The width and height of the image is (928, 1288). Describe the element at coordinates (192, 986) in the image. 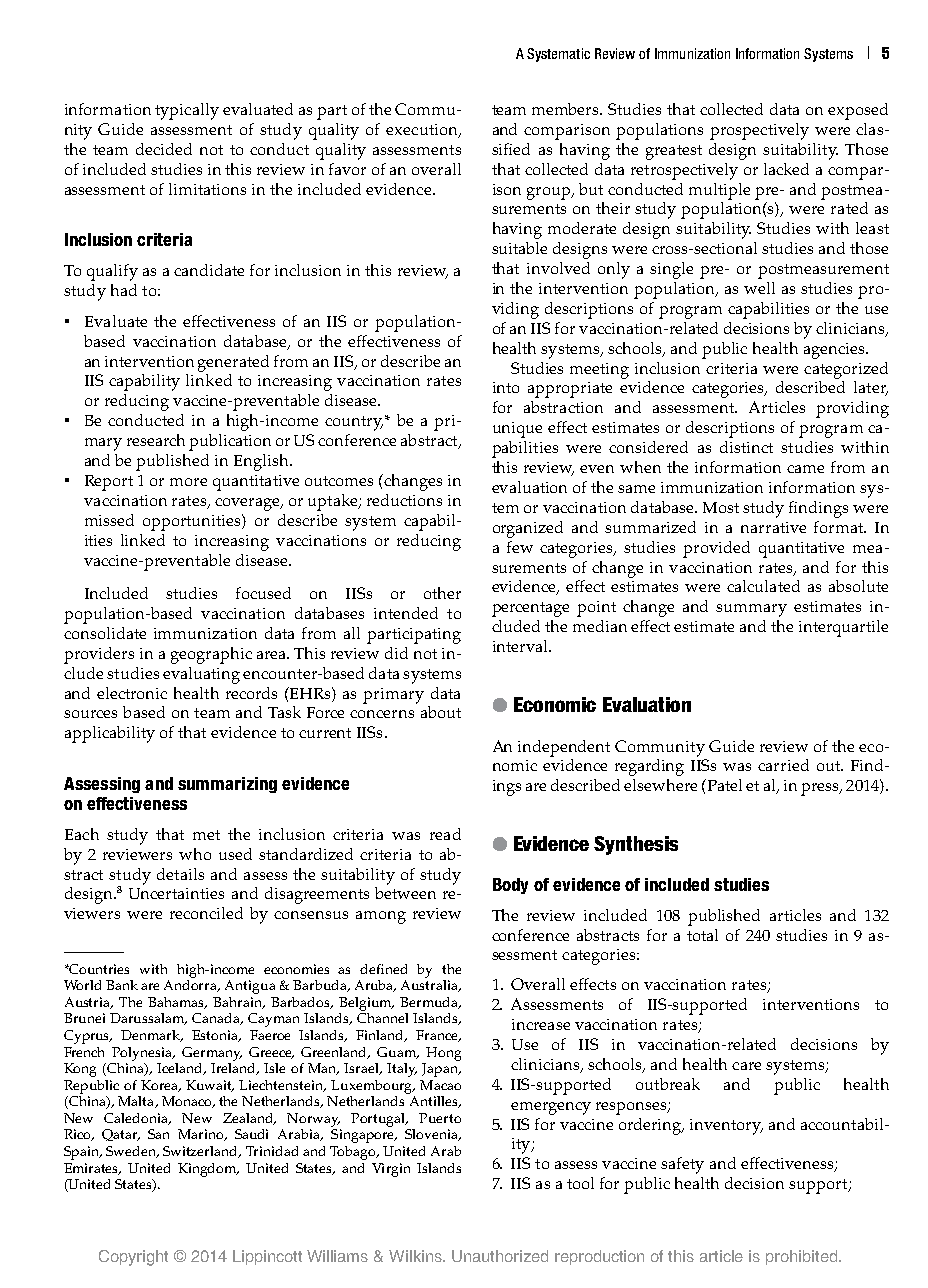

I see `Andorra` at that location.
